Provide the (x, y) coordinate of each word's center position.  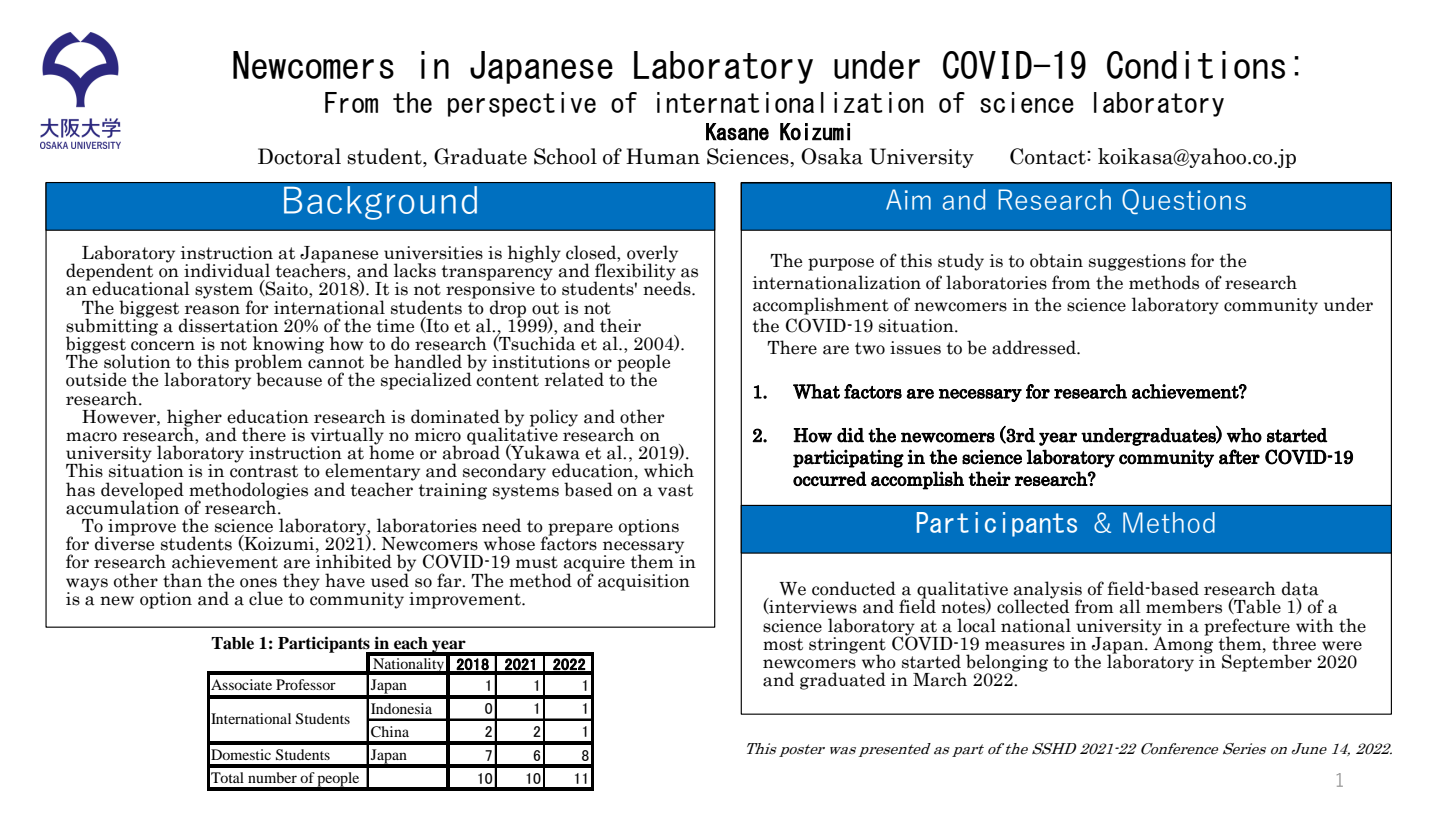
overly (652, 255)
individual (227, 270)
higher (194, 419)
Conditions (1196, 65)
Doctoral (299, 156)
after (1239, 457)
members (1184, 606)
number (272, 777)
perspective (522, 104)
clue (266, 598)
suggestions (1137, 262)
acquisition (644, 582)
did (850, 435)
